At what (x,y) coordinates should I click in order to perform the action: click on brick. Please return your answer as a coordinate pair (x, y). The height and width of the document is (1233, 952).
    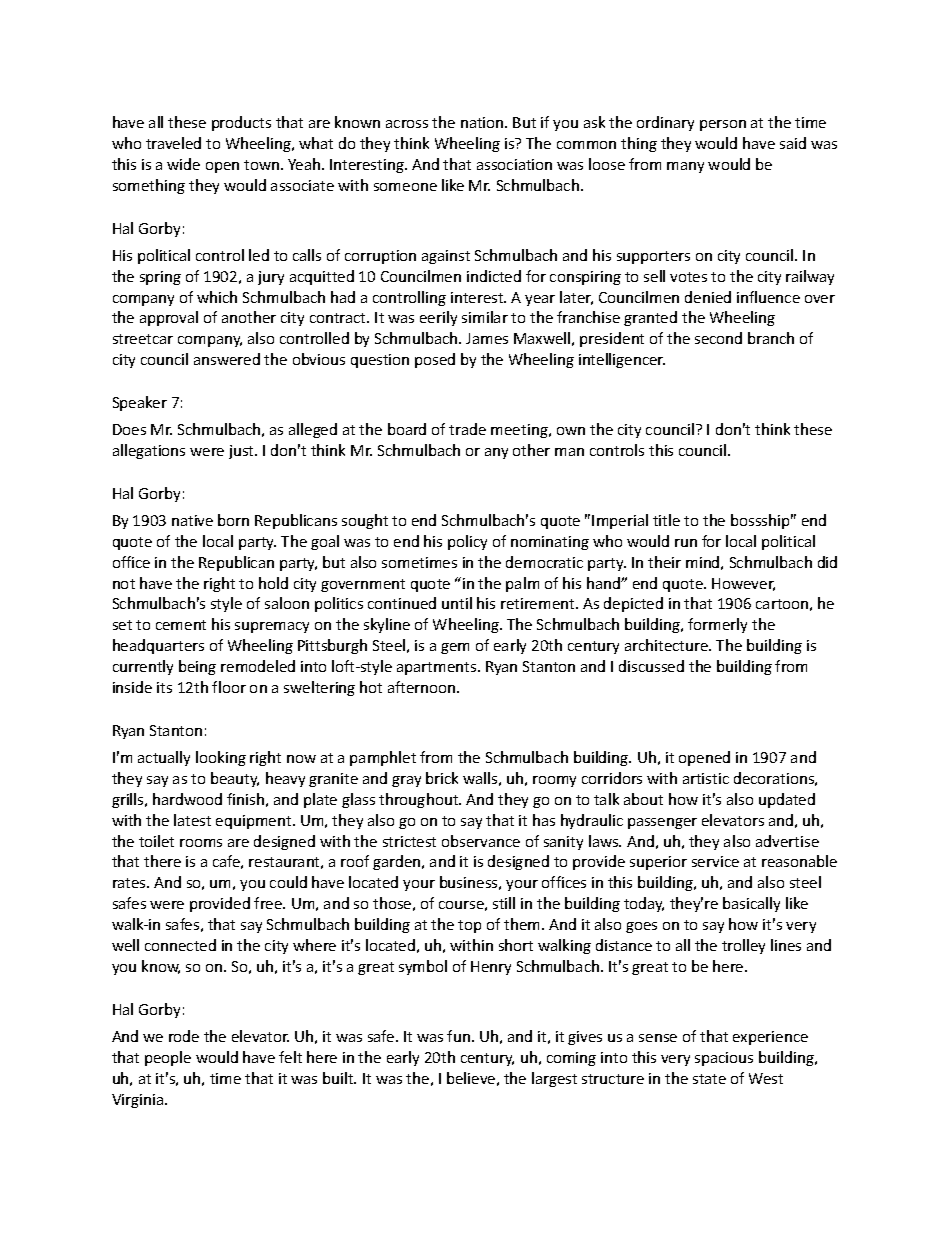
    Looking at the image, I should click on (442, 778).
